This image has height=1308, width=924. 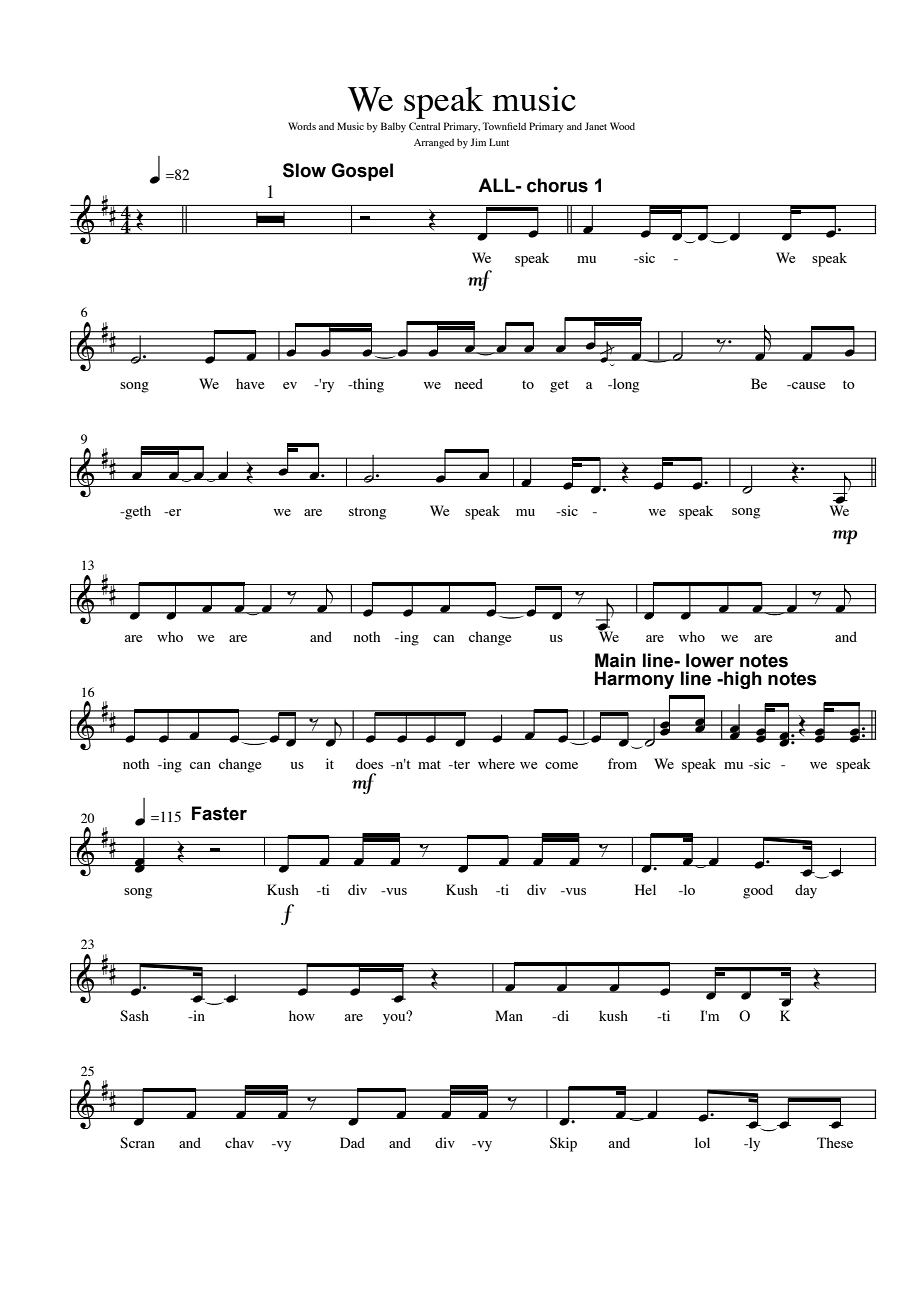 What do you see at coordinates (563, 1144) in the image?
I see `Skip` at bounding box center [563, 1144].
